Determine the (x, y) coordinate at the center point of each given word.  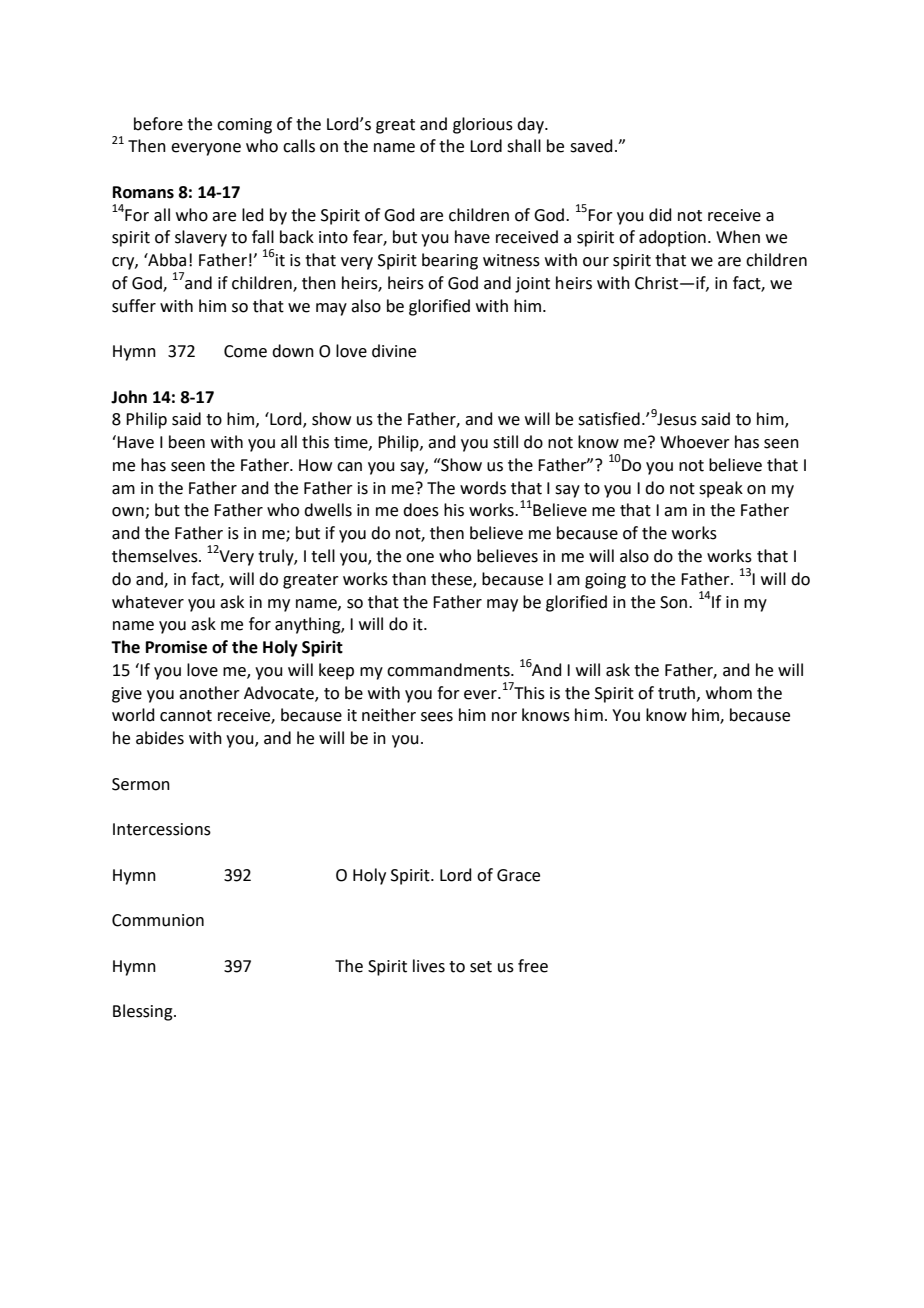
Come (245, 351)
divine (394, 351)
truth (678, 693)
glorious (483, 125)
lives (429, 966)
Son (673, 602)
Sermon (141, 784)
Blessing (144, 1012)
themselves (156, 556)
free (533, 966)
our (596, 262)
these (452, 579)
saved (591, 146)
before (158, 124)
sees (437, 717)
